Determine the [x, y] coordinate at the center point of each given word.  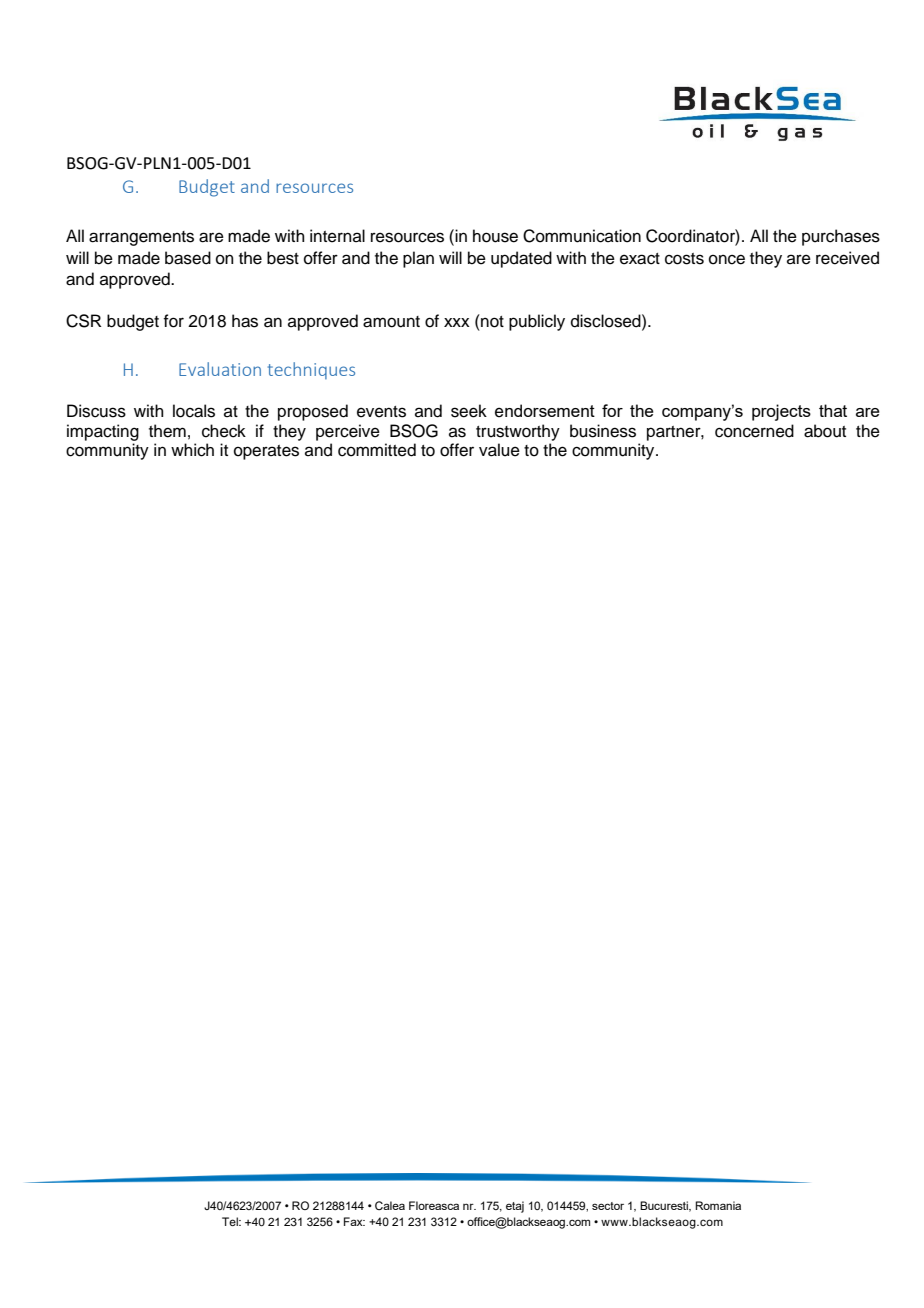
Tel [231, 1221]
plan [418, 259]
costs [684, 259]
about [825, 431]
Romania [718, 1205]
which [192, 450]
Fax [354, 1221]
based [188, 258]
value [499, 450]
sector [608, 1206]
